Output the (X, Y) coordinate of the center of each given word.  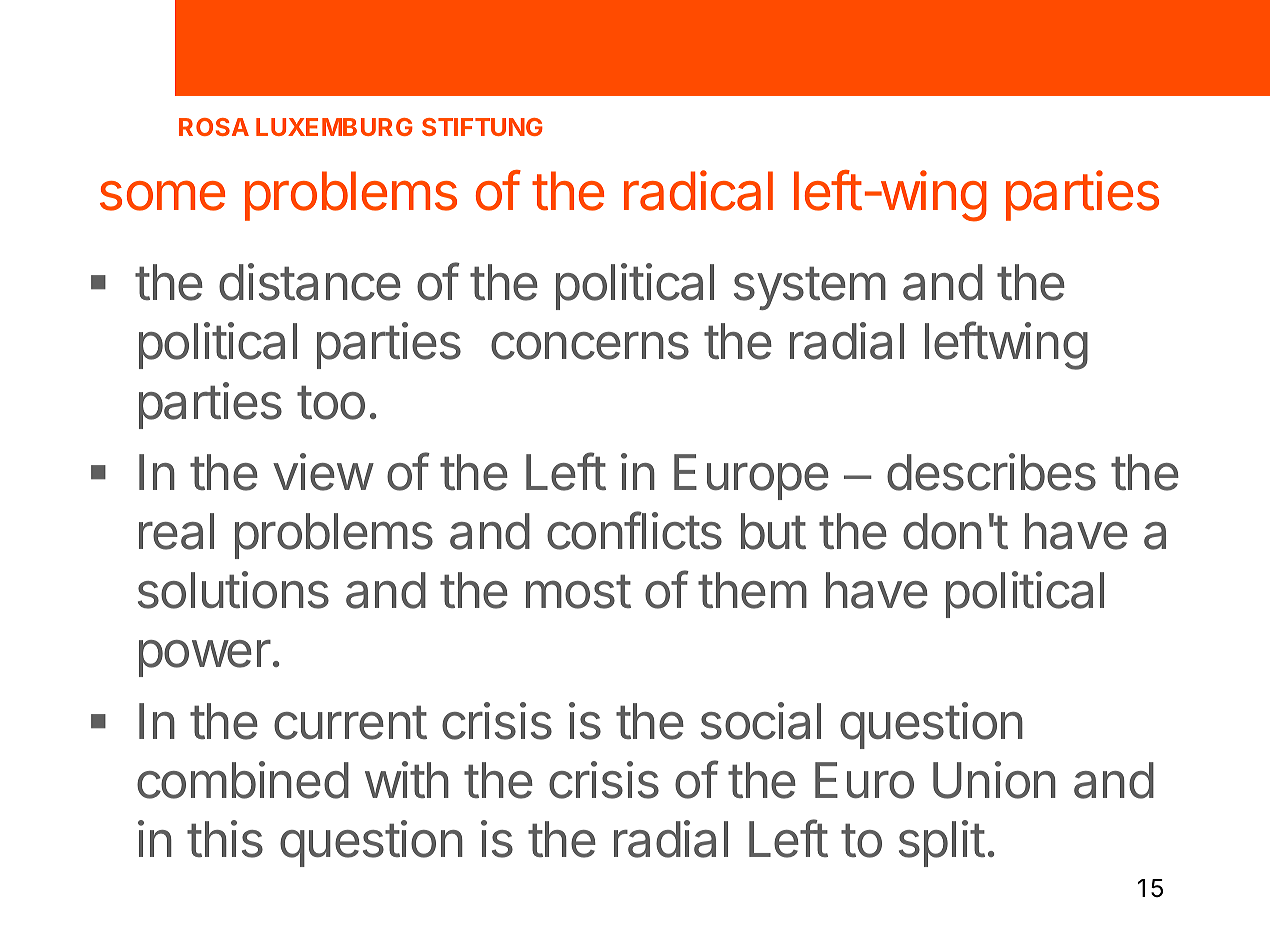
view (323, 472)
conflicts (634, 530)
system (810, 288)
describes (991, 472)
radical (698, 190)
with (407, 779)
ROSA (214, 127)
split (942, 843)
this (225, 839)
